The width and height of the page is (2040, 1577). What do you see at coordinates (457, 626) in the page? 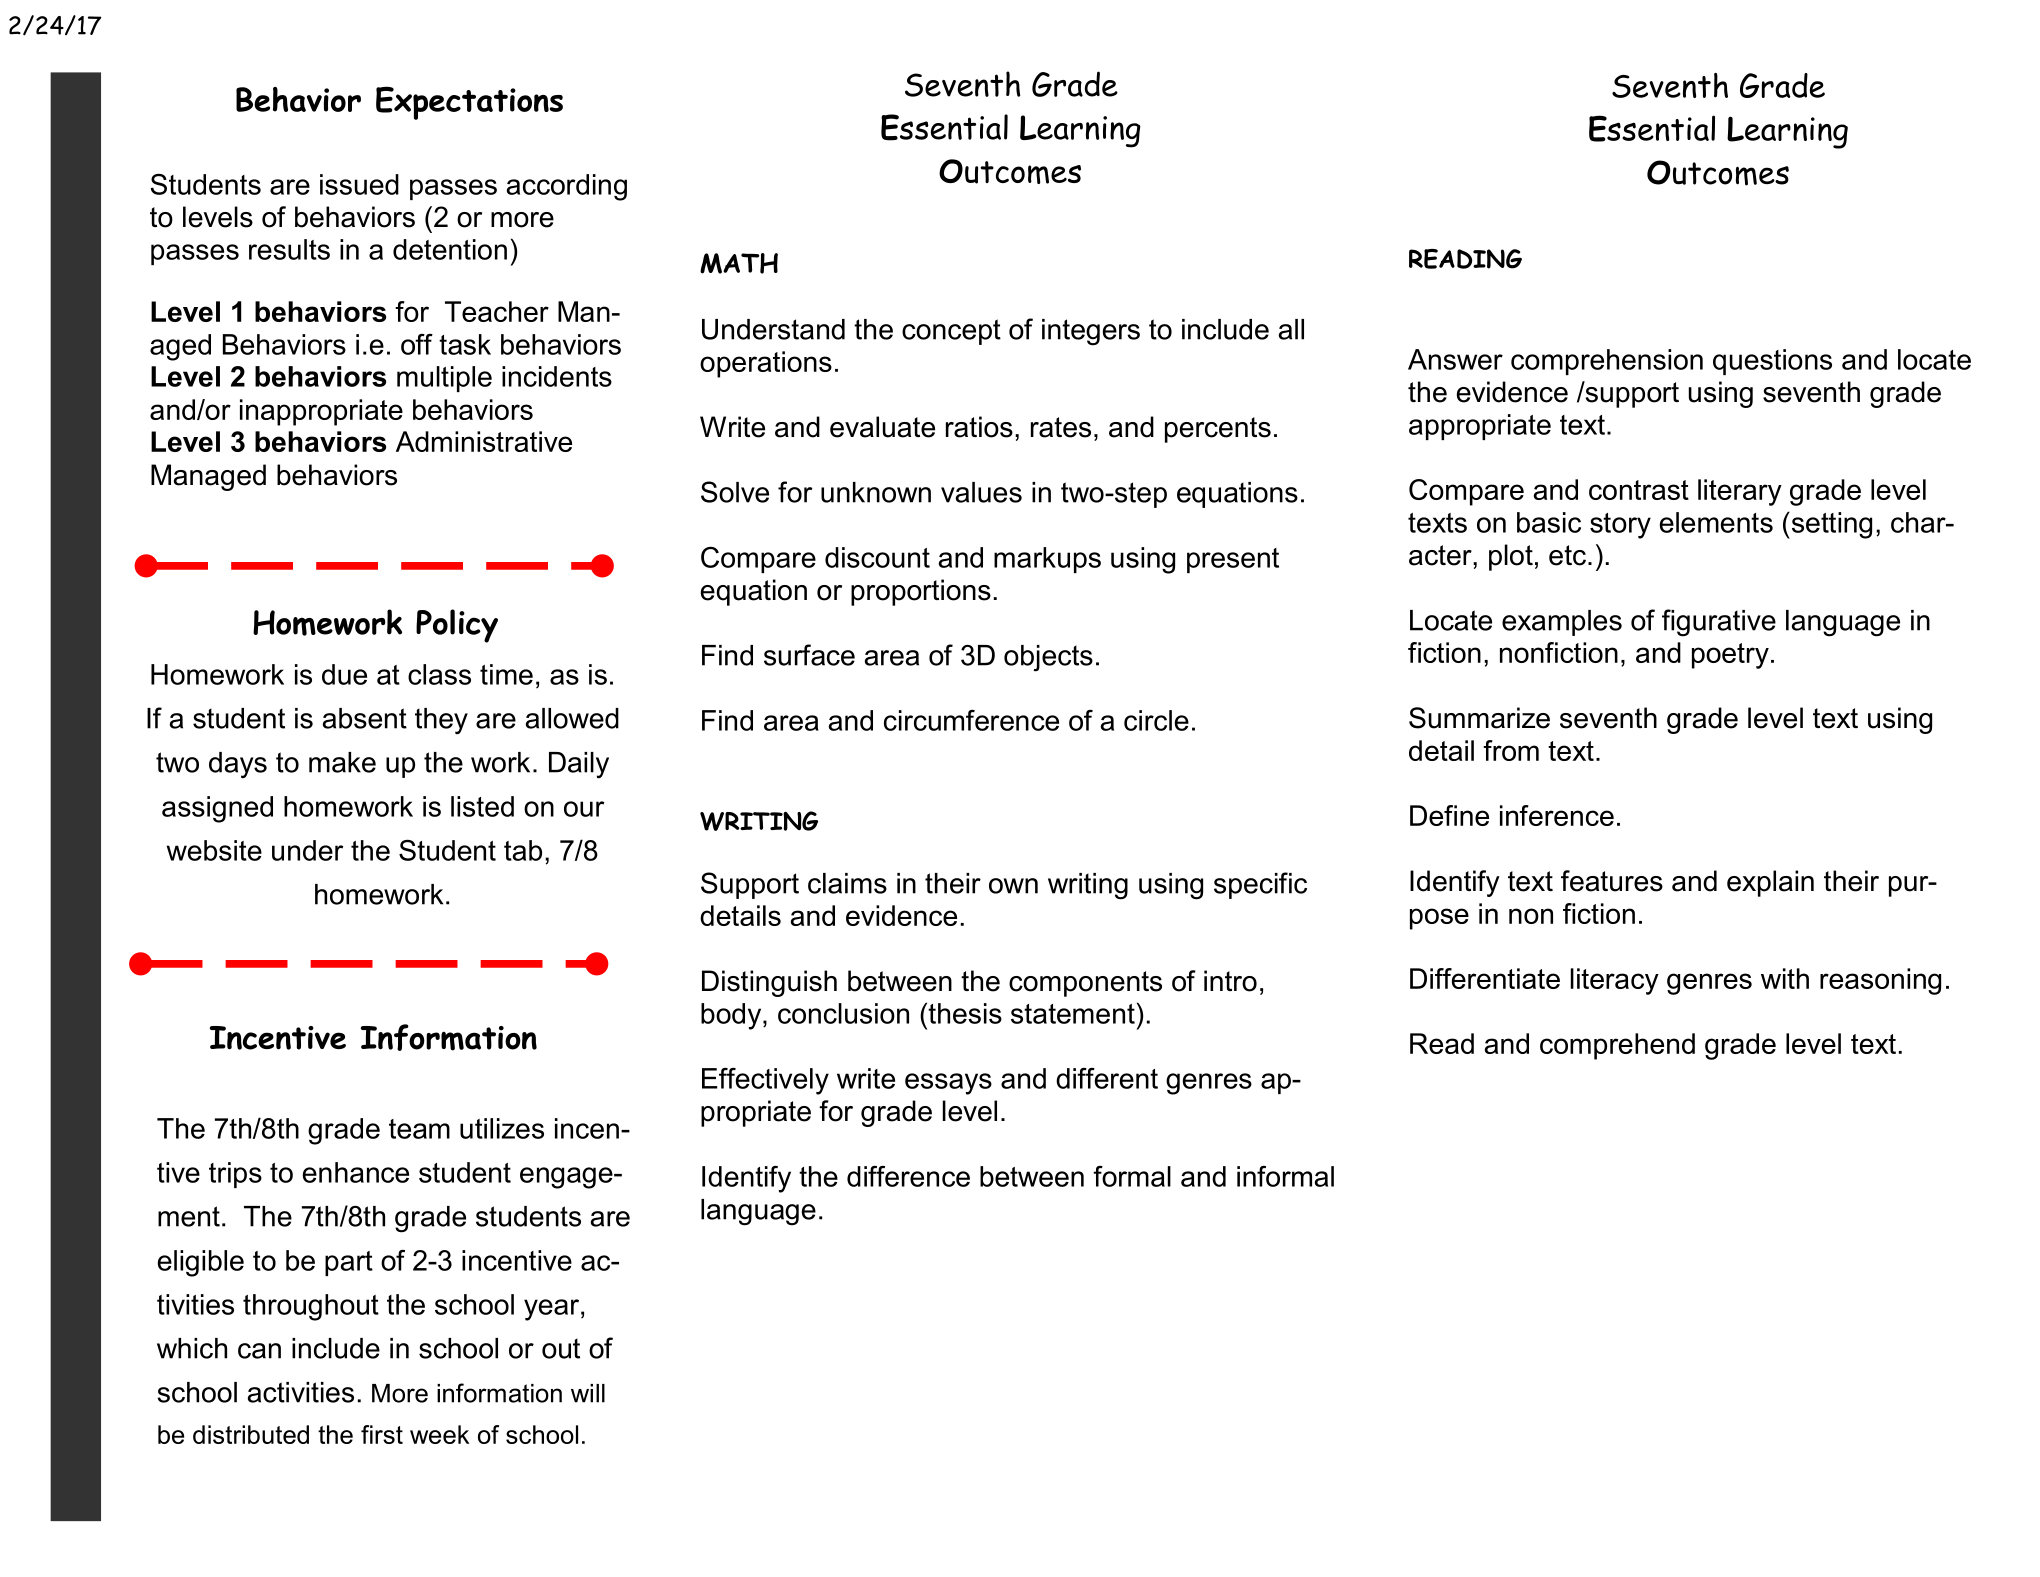
I see `Policy` at bounding box center [457, 626].
